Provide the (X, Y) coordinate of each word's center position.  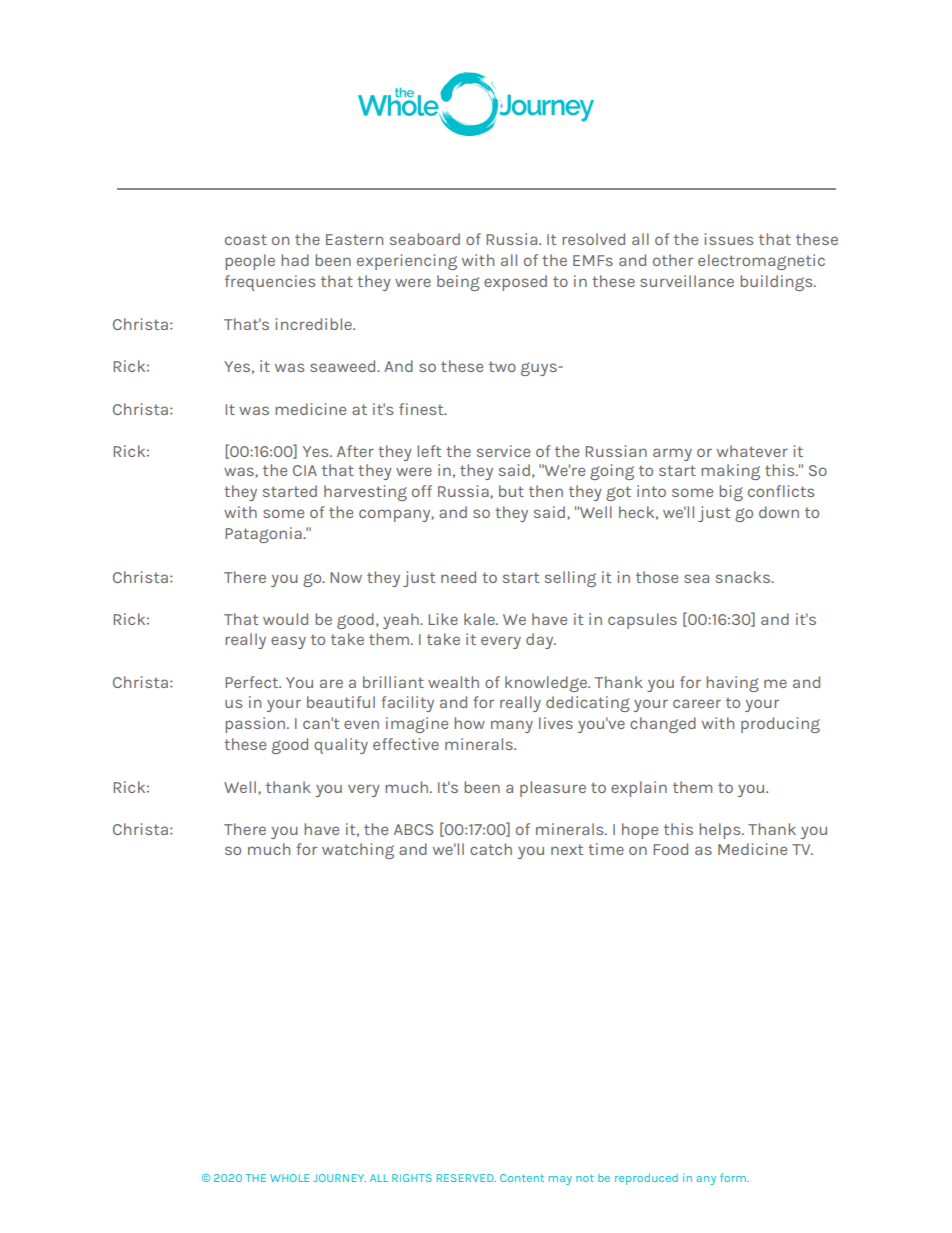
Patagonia (264, 535)
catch (491, 849)
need (458, 577)
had (295, 260)
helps (721, 831)
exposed (515, 283)
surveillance (687, 281)
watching (358, 851)
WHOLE (289, 1178)
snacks (744, 577)
